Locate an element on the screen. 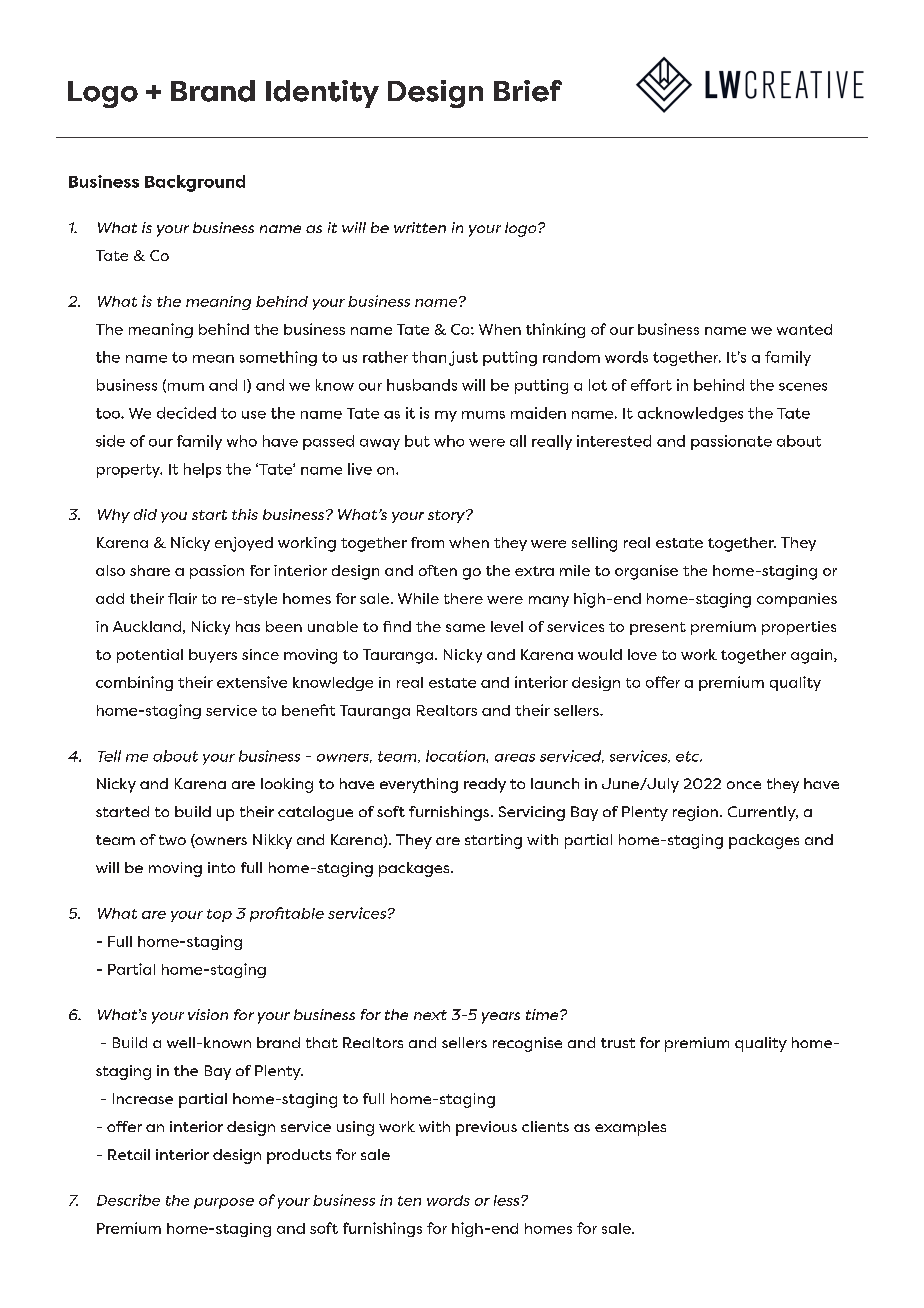  Background is located at coordinates (195, 183).
